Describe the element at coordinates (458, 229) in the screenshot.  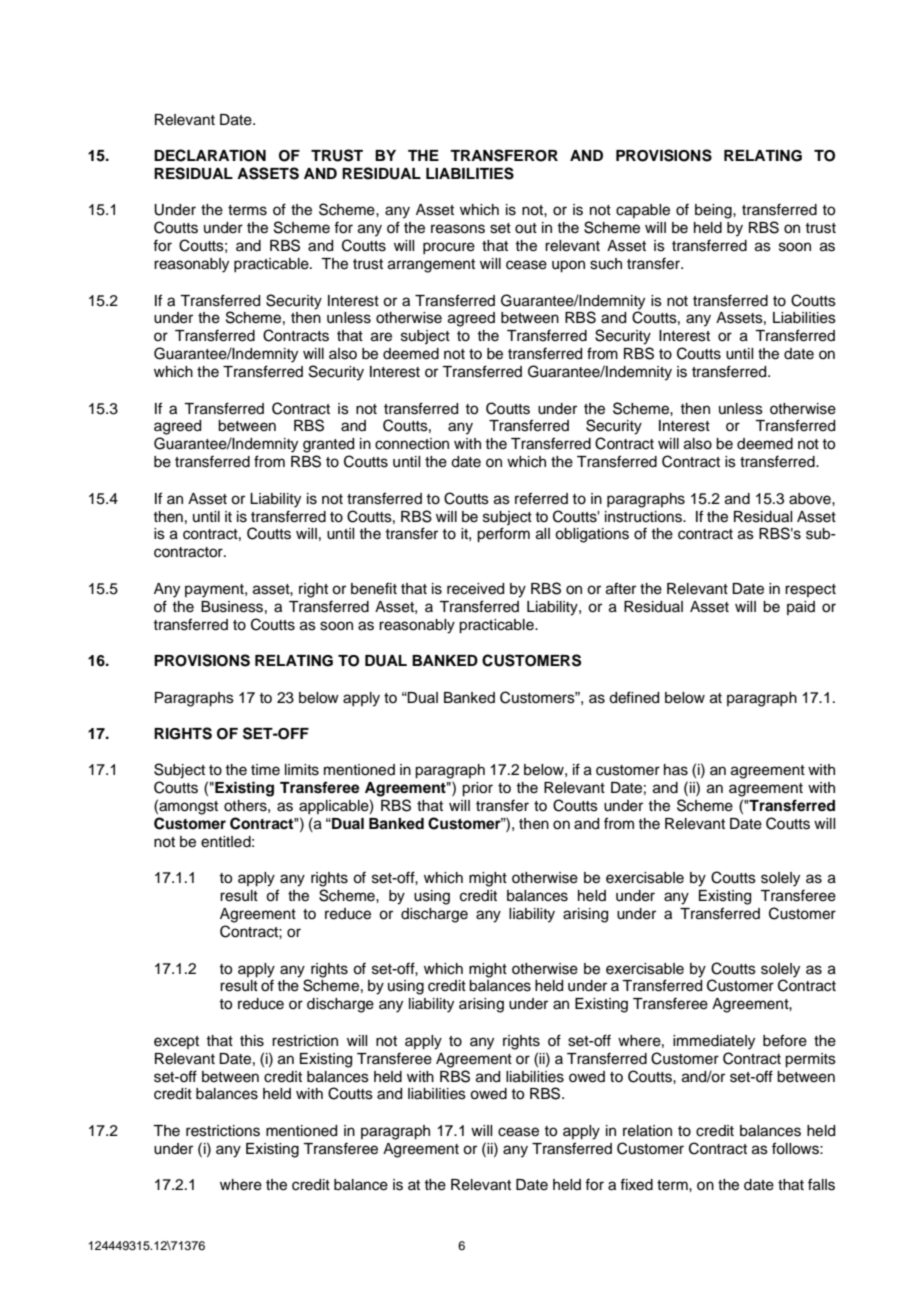
I see `reasons` at that location.
